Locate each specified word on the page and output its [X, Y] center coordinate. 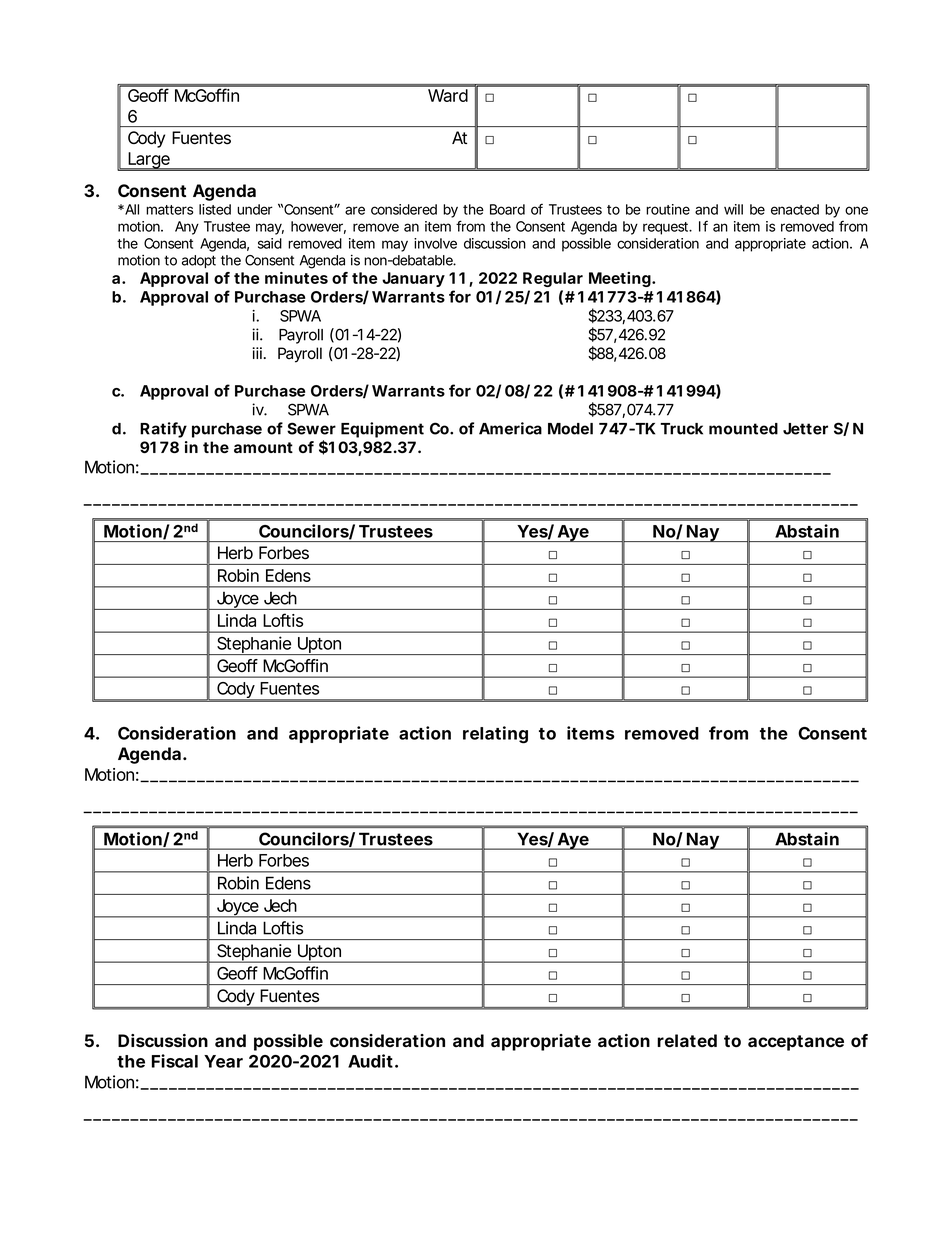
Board [507, 209]
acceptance [796, 1043]
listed [215, 209]
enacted [795, 209]
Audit [372, 1061]
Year [223, 1061]
